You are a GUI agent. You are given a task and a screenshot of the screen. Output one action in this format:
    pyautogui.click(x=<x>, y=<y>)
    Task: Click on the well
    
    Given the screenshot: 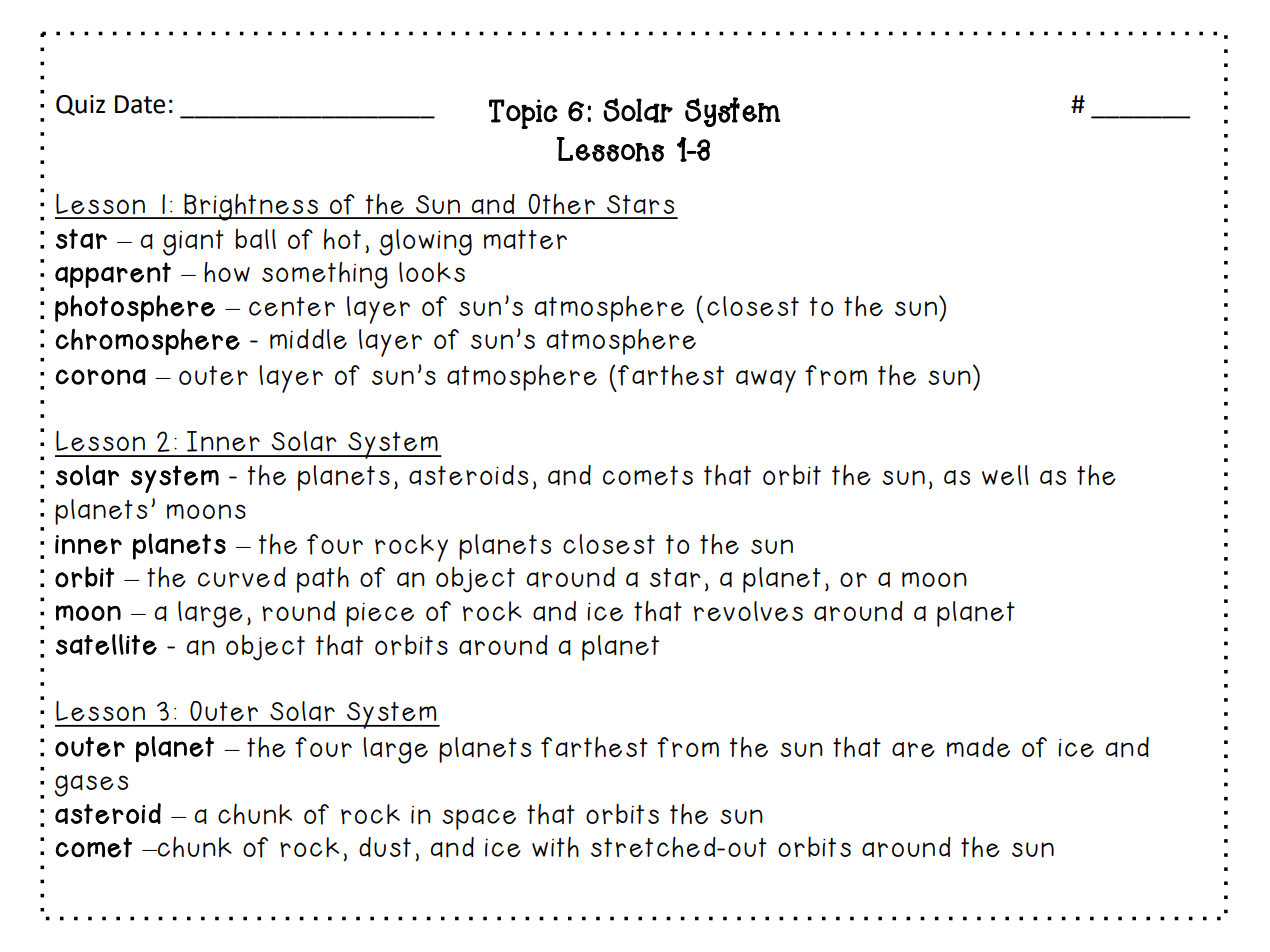 What is the action you would take?
    pyautogui.click(x=1005, y=475)
